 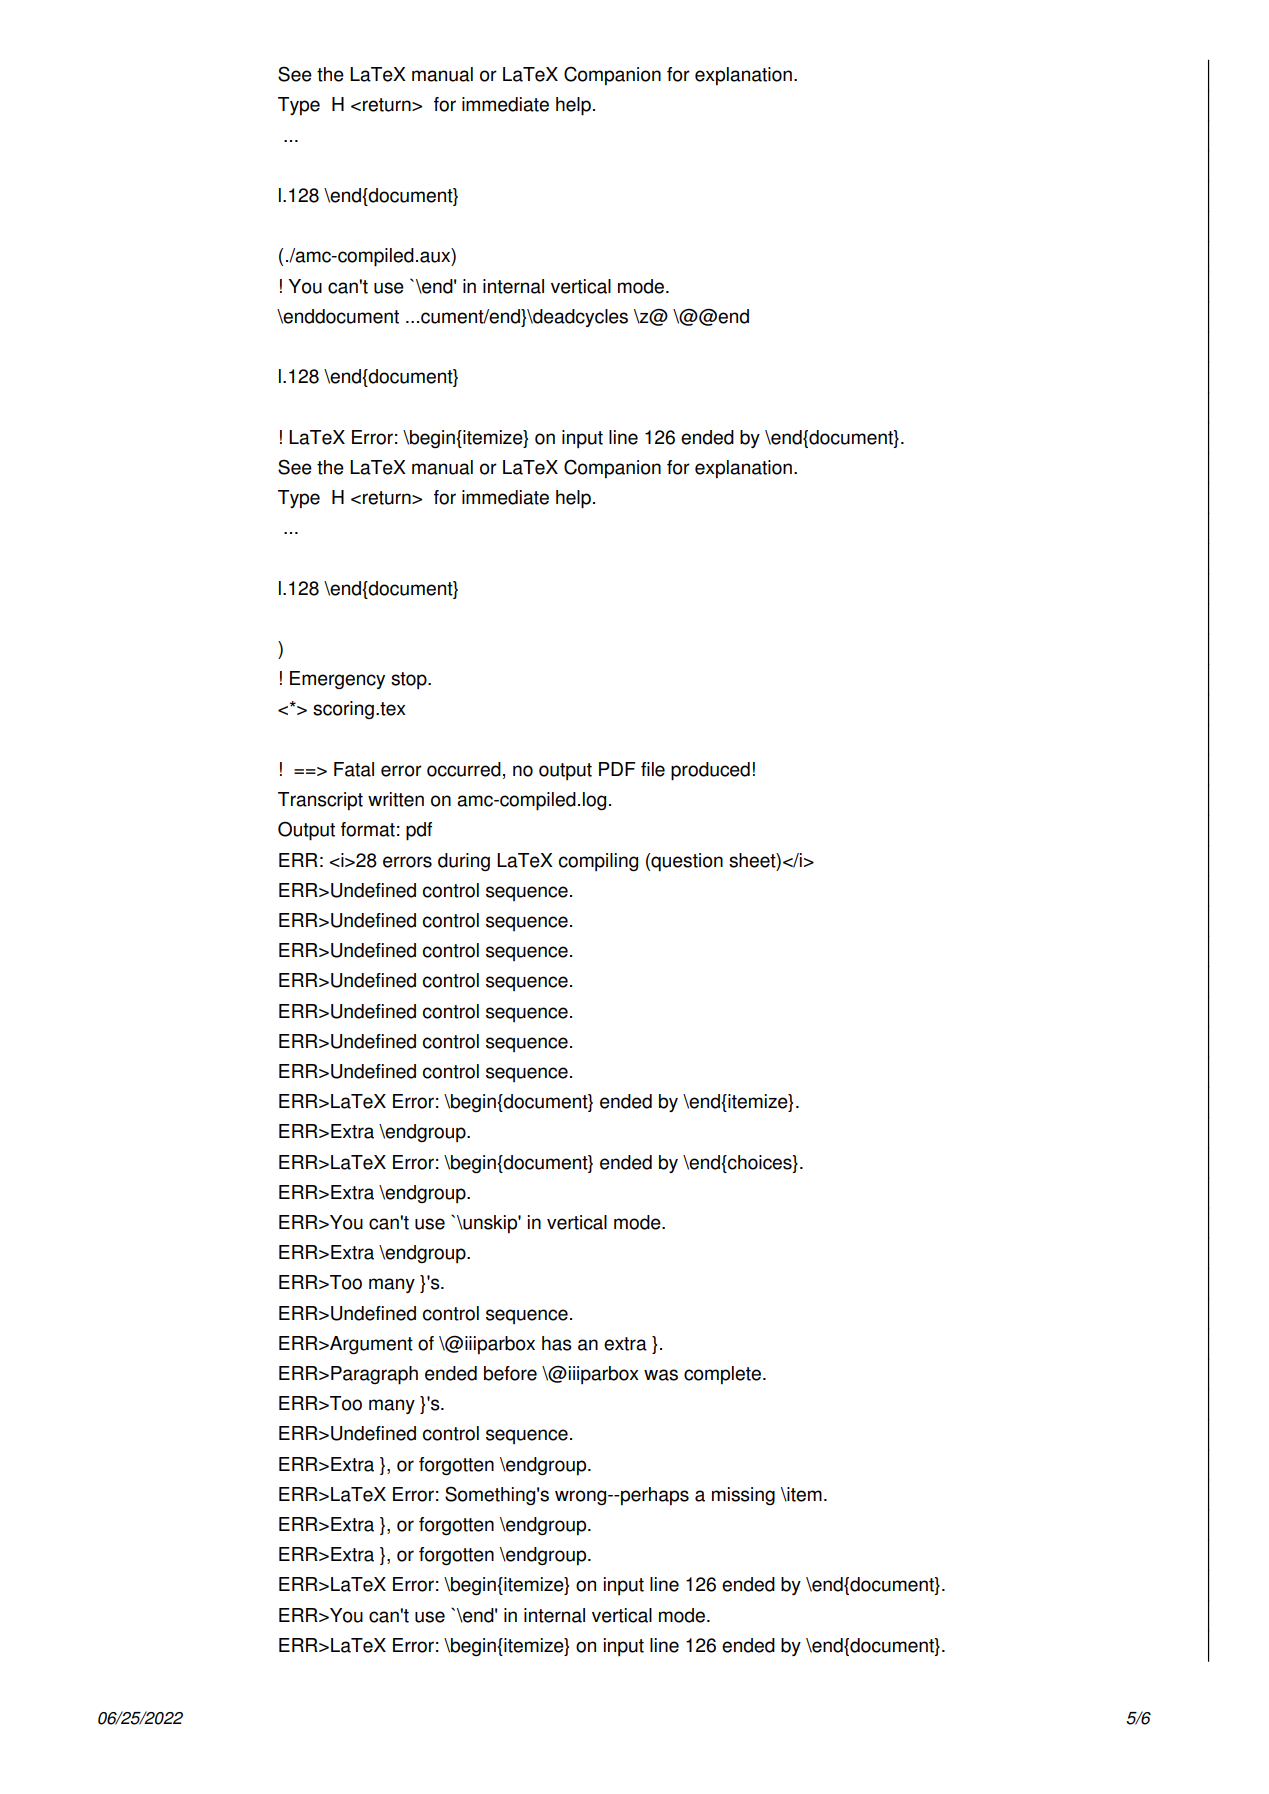 What do you see at coordinates (710, 771) in the page?
I see `produced` at bounding box center [710, 771].
